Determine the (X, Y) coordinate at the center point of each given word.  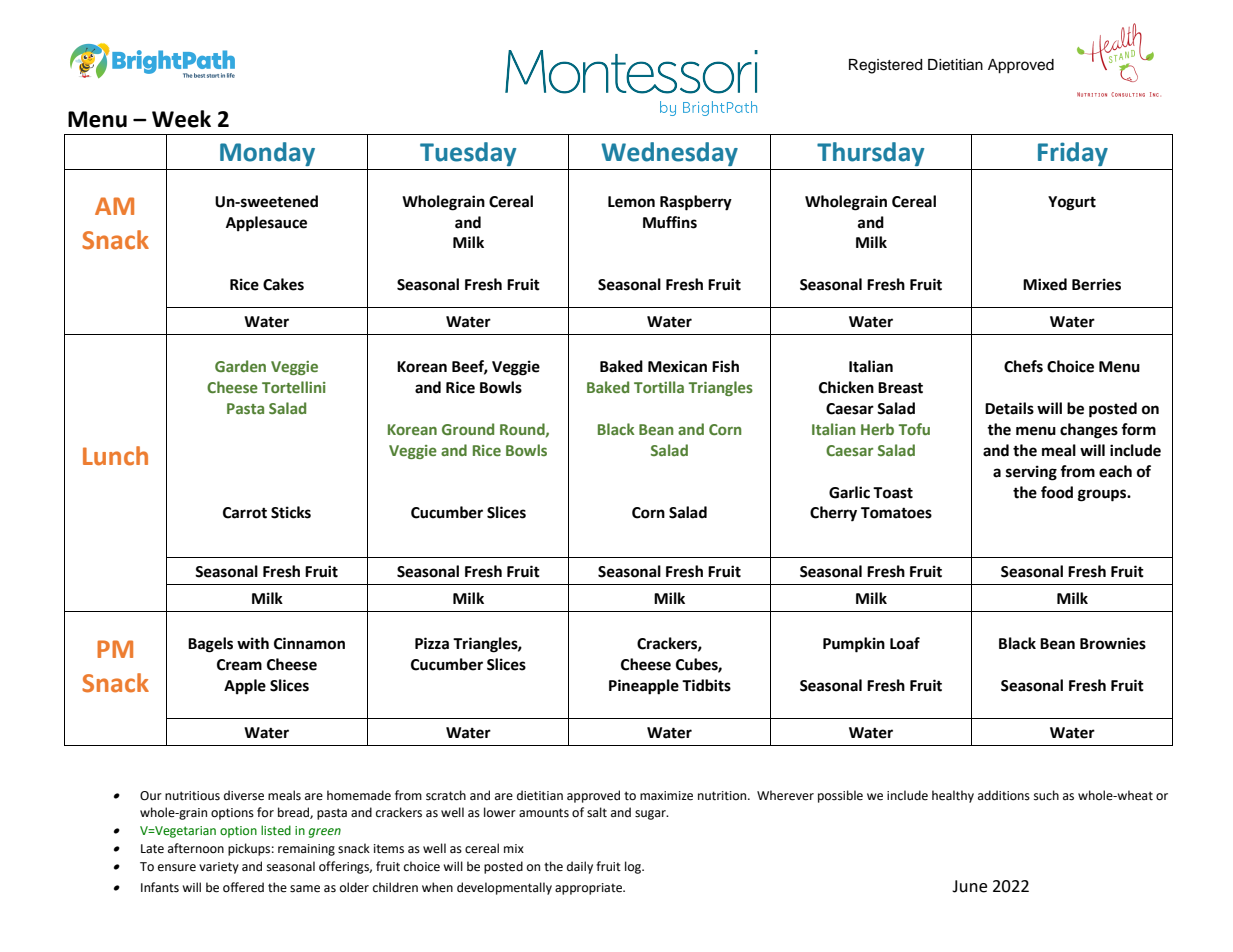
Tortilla (659, 387)
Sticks (291, 512)
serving (1031, 473)
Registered (885, 66)
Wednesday (669, 154)
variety (219, 868)
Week (181, 119)
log (634, 867)
